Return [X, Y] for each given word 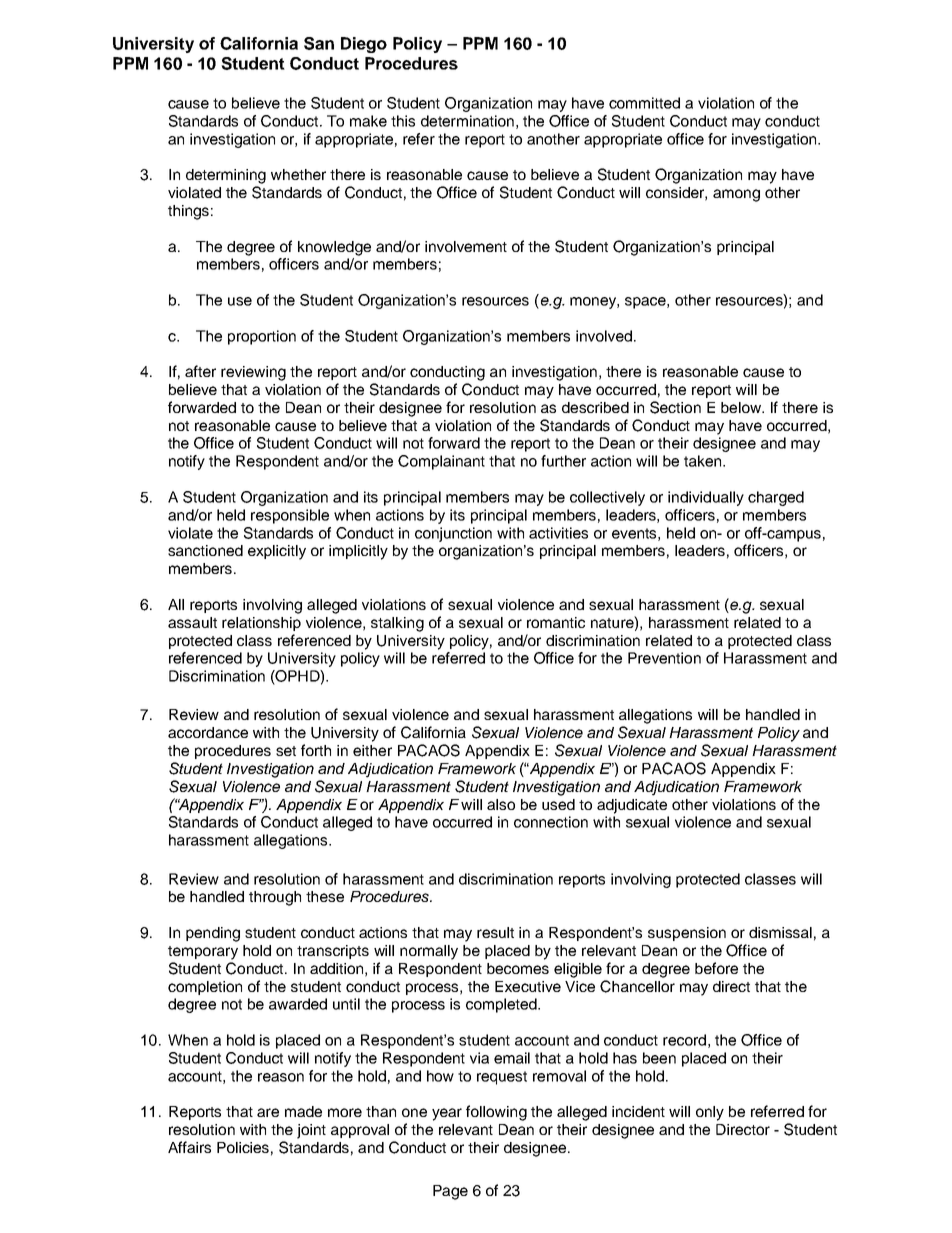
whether [298, 174]
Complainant [441, 462]
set [286, 751]
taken [704, 461]
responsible [290, 516]
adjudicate [632, 806]
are [268, 1112]
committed [644, 103]
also [501, 804]
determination [467, 121]
